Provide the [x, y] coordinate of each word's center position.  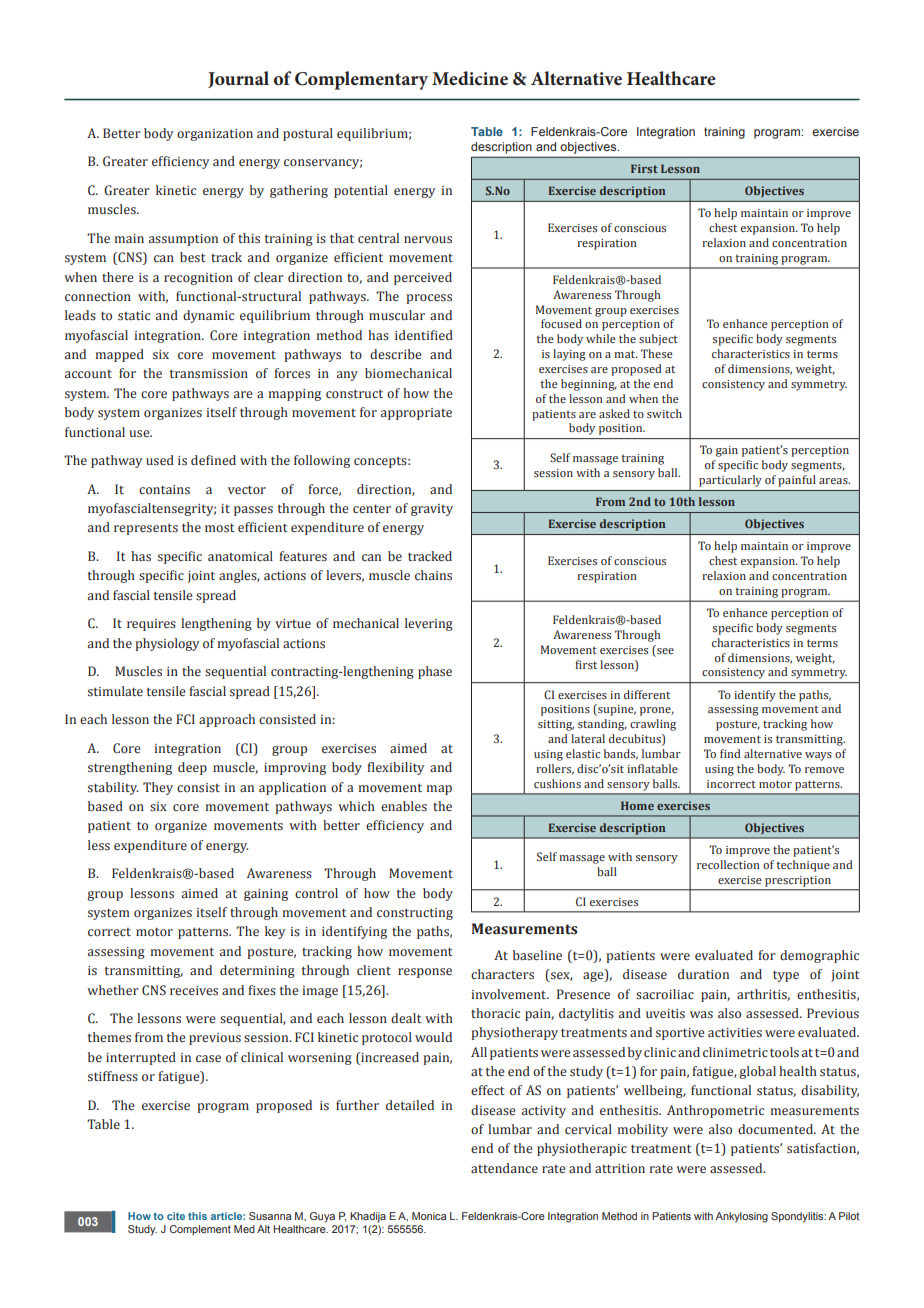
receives [194, 991]
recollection [728, 864]
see [664, 652]
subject [658, 340]
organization [215, 135]
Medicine [470, 78]
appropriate [416, 414]
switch [664, 413]
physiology [167, 644]
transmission [209, 374]
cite [176, 1216]
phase [435, 672]
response [425, 973]
